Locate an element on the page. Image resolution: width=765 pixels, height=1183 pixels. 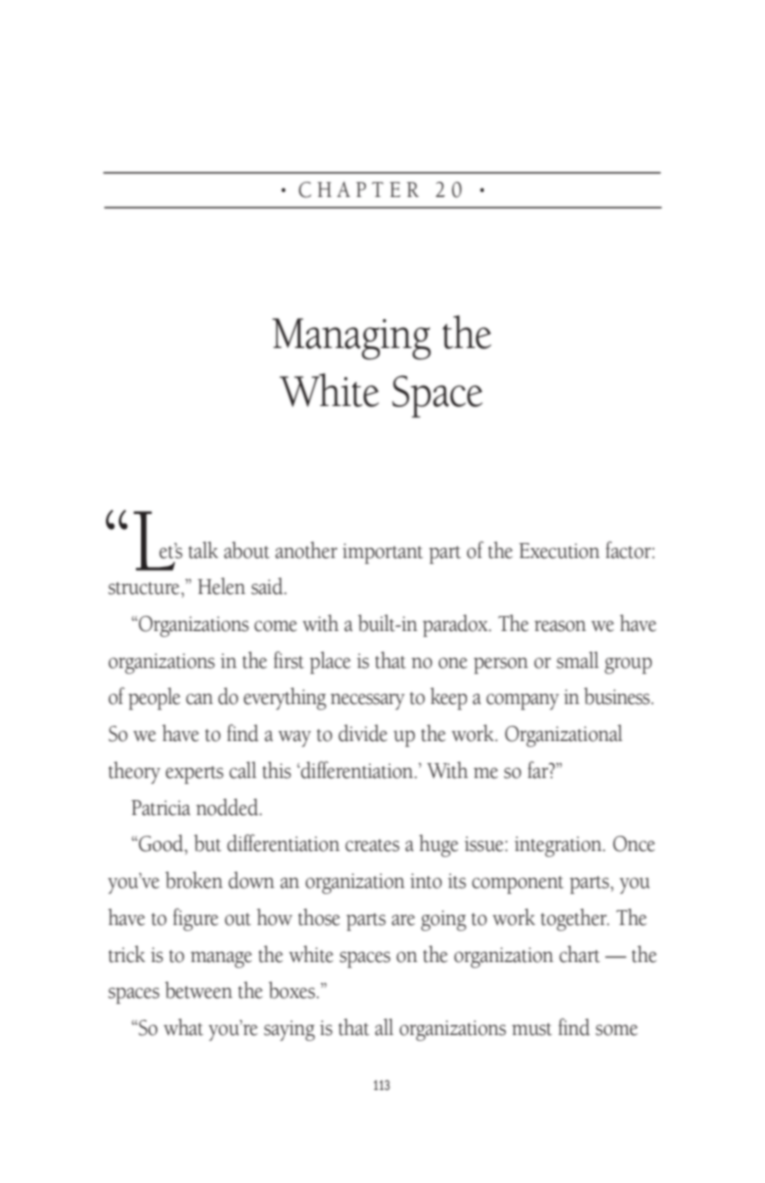
between is located at coordinates (198, 990).
